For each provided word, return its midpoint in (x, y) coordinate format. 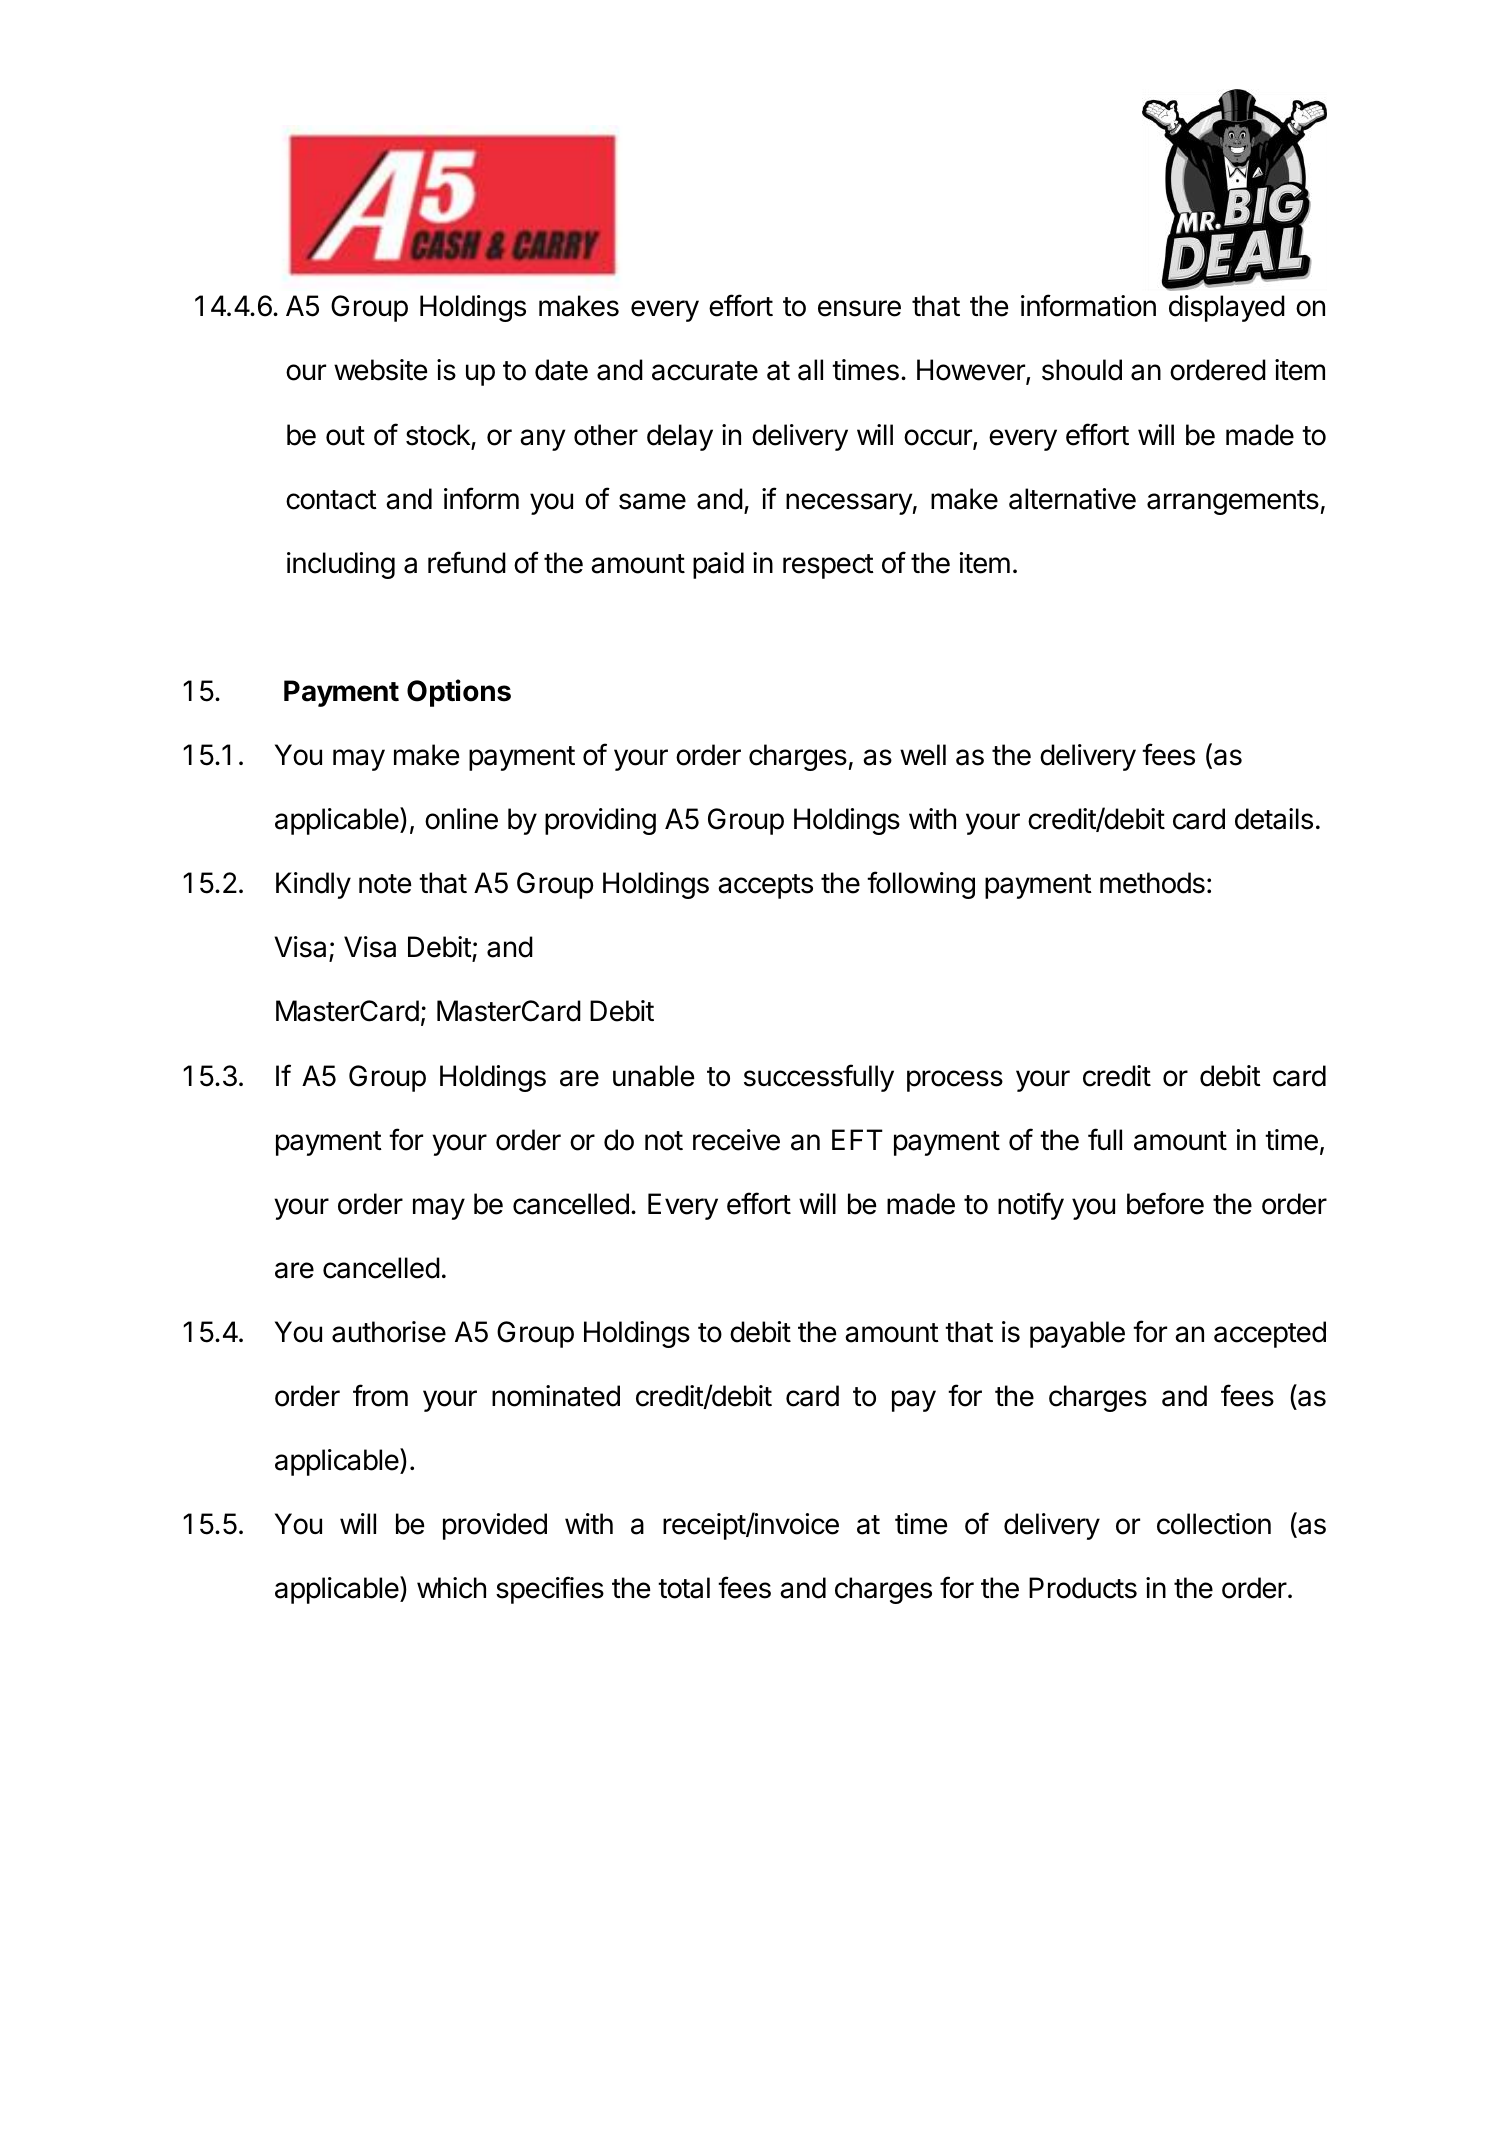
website (380, 370)
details (1274, 819)
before (1165, 1203)
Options (459, 693)
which (451, 1588)
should (1082, 370)
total (684, 1588)
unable (653, 1076)
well (923, 755)
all (810, 370)
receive (736, 1140)
